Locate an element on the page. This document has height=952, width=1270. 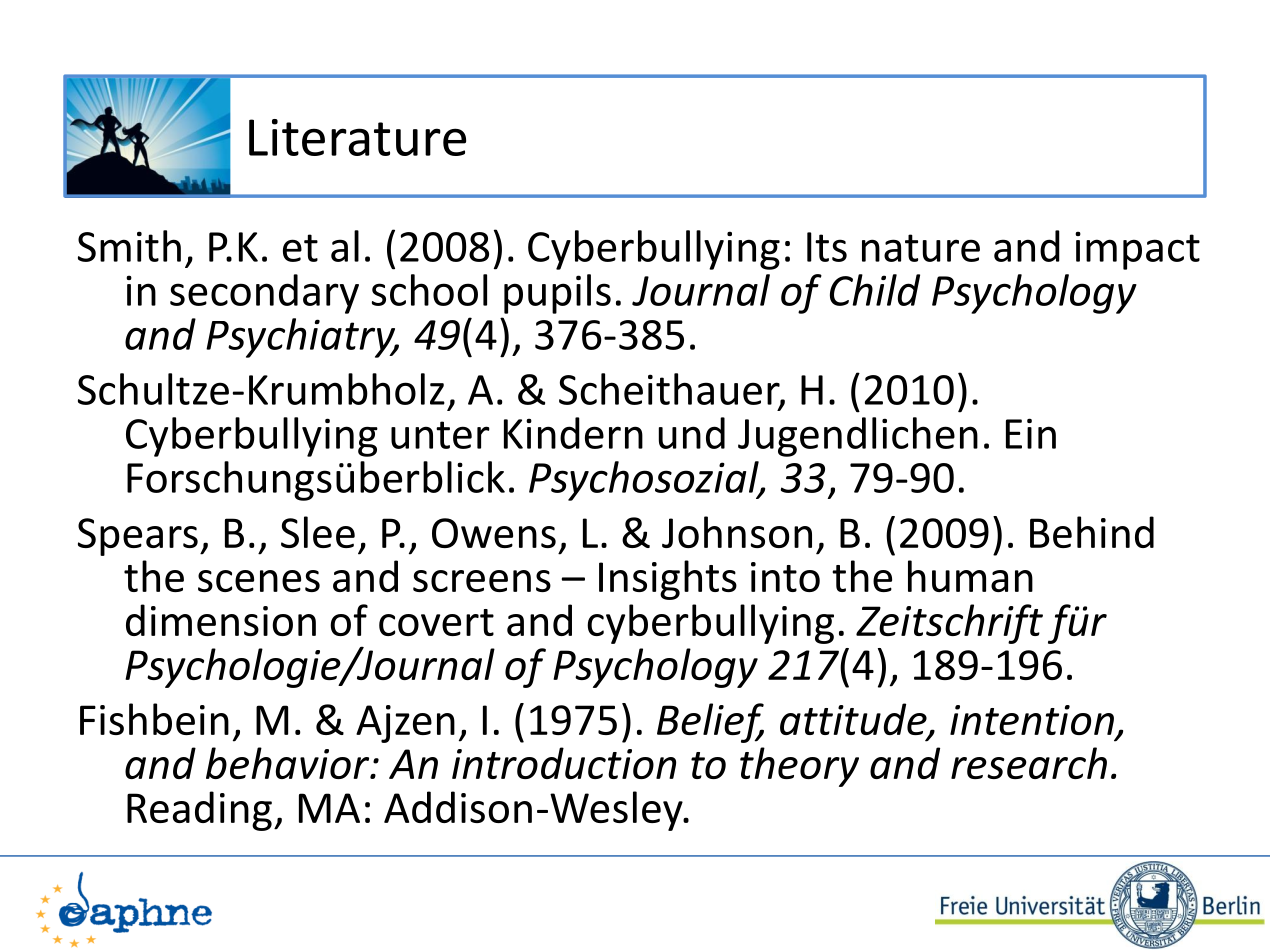
und is located at coordinates (692, 433).
